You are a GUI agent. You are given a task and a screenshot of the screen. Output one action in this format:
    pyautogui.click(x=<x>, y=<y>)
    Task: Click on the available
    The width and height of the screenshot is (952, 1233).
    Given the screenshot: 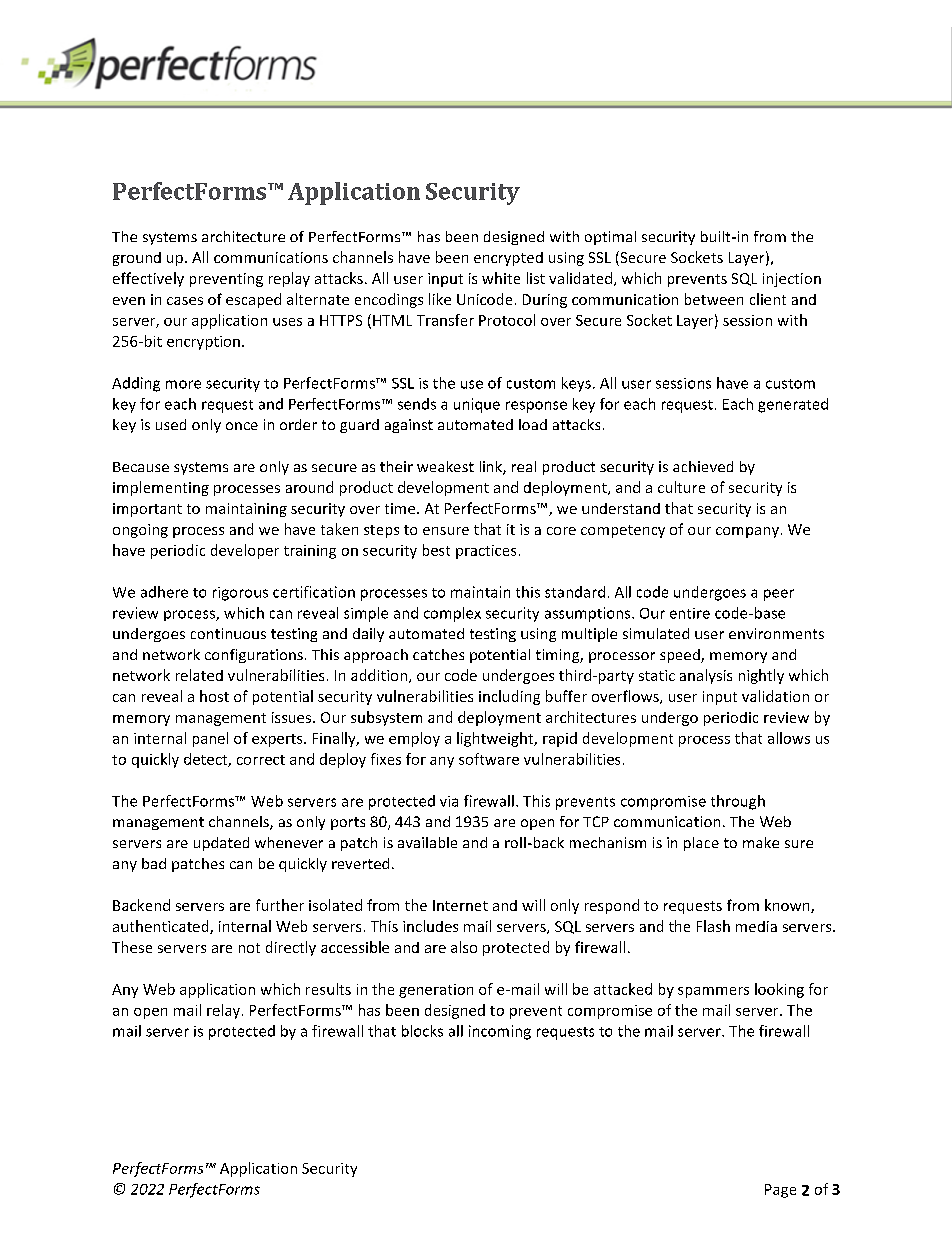 What is the action you would take?
    pyautogui.click(x=427, y=842)
